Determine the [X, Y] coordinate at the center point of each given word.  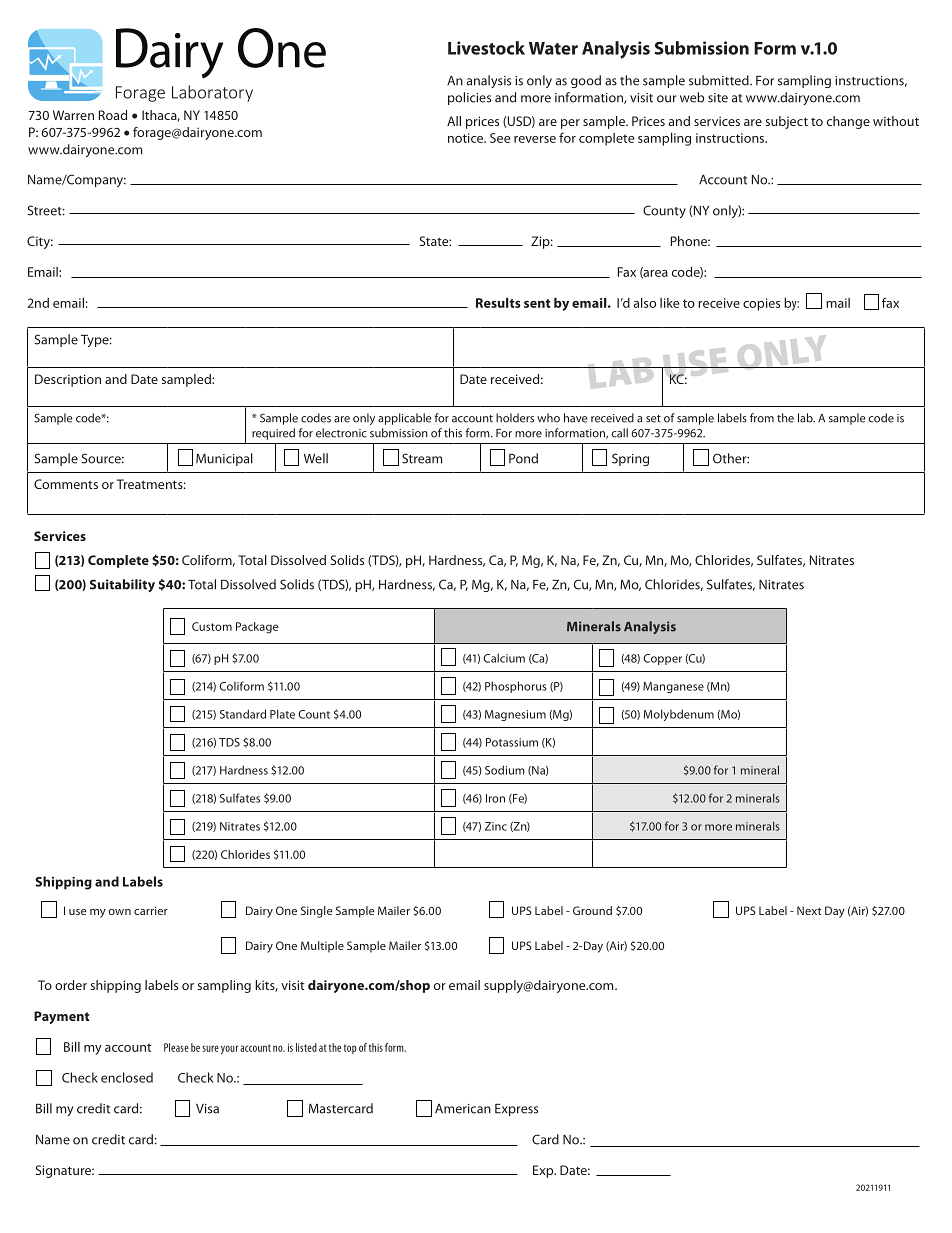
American [463, 1109]
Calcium [504, 658]
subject [786, 122]
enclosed [127, 1077]
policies [469, 98]
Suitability [122, 585]
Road [113, 115]
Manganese [673, 687]
